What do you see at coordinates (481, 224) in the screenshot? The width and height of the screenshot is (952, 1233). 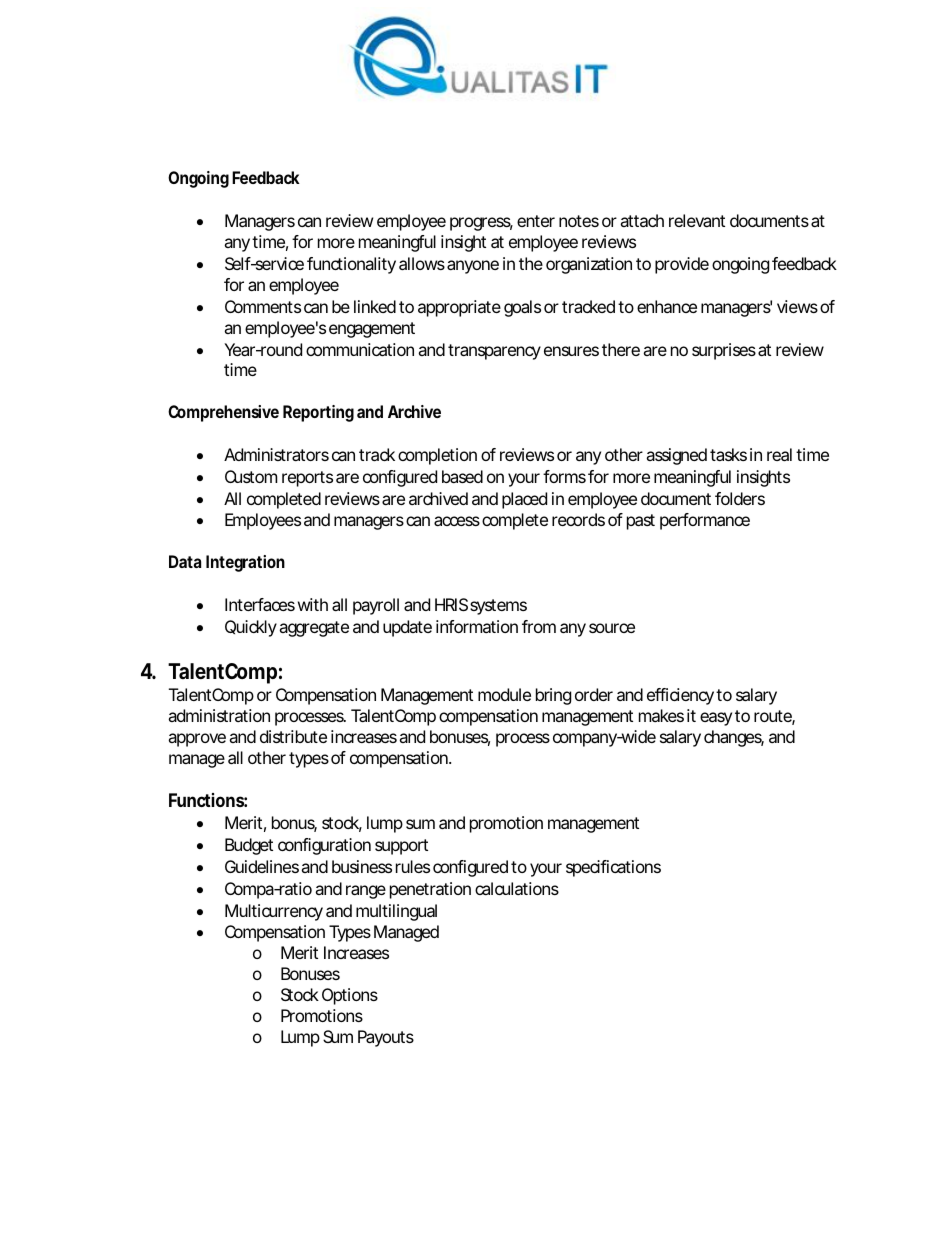 I see `progress` at bounding box center [481, 224].
